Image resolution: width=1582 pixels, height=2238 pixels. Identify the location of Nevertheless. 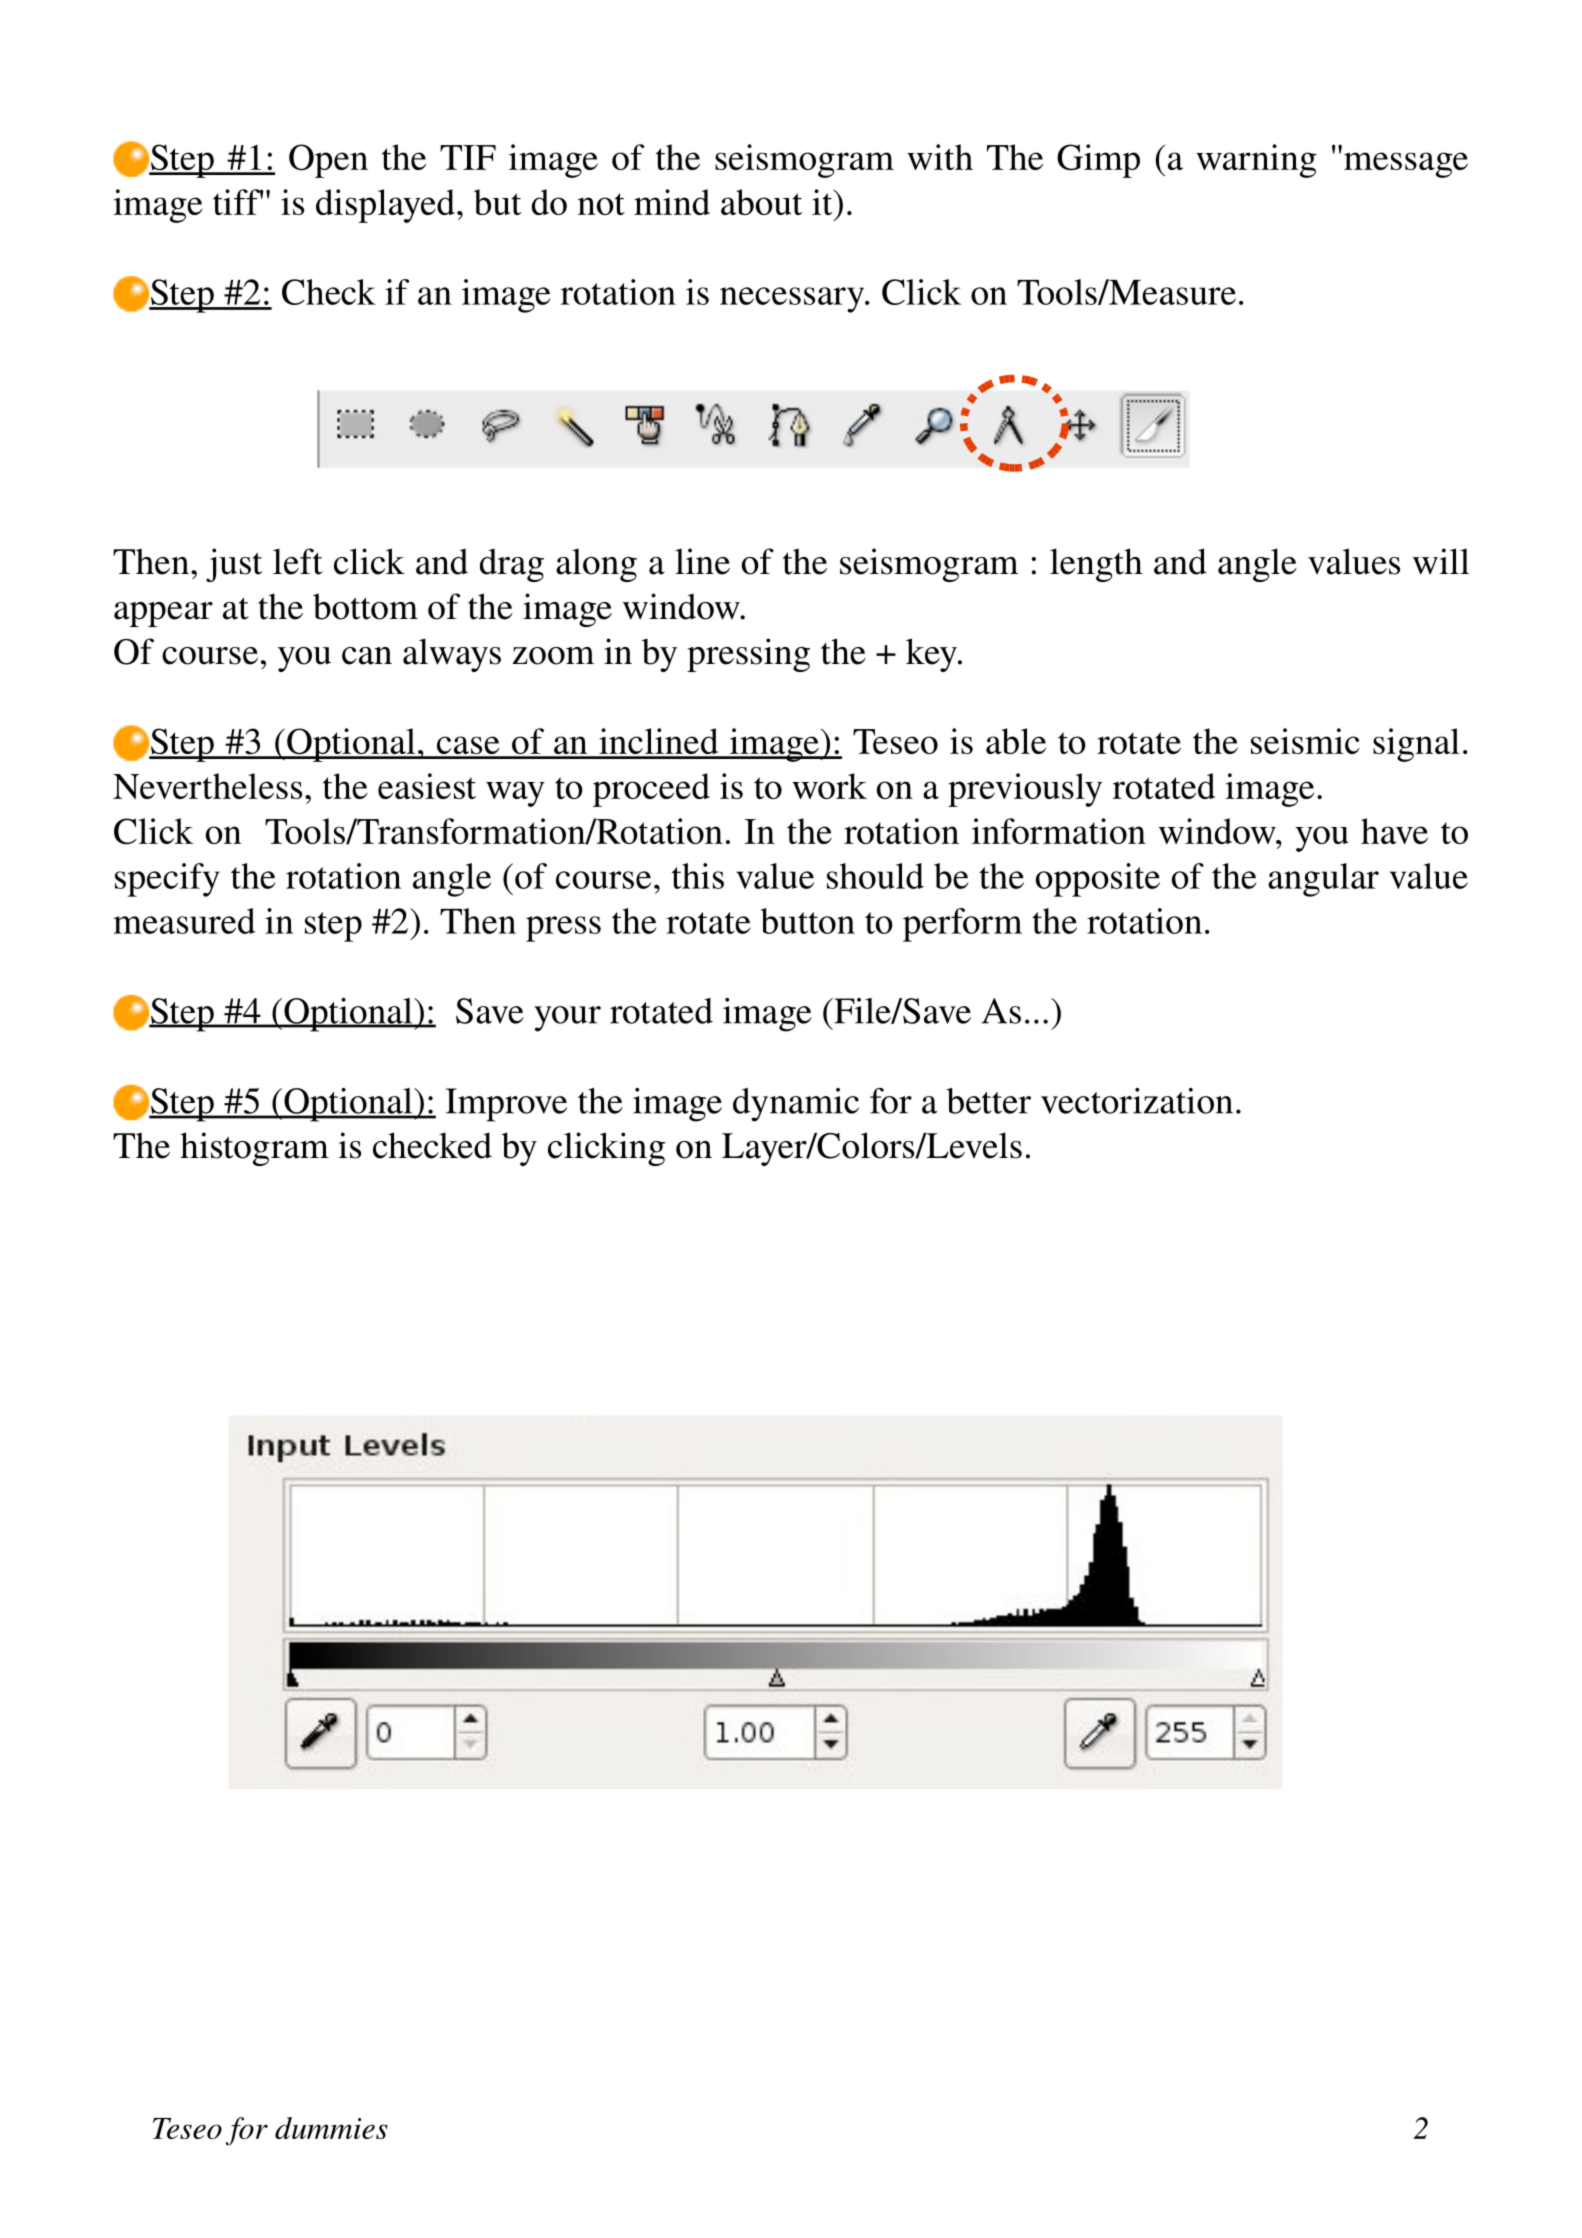
(207, 786).
